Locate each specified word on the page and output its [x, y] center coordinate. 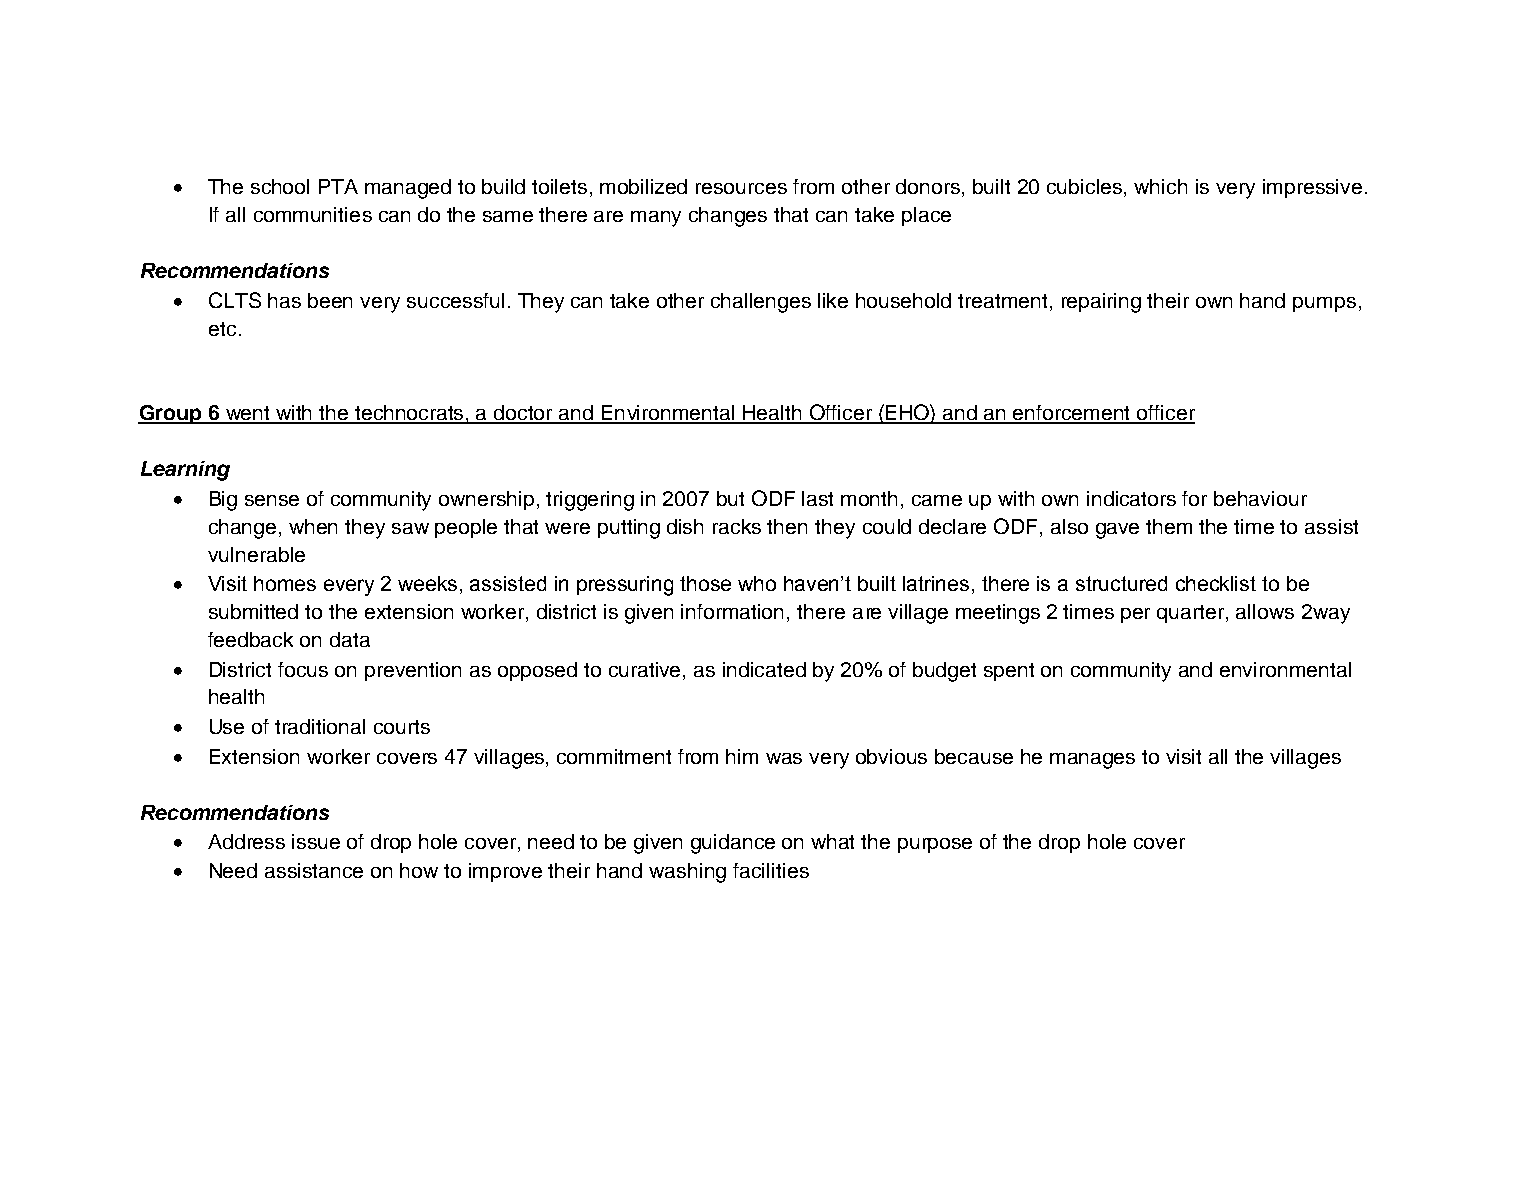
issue [316, 841]
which [1160, 186]
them [1169, 526]
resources [741, 188]
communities [313, 214]
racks [737, 526]
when [313, 526]
